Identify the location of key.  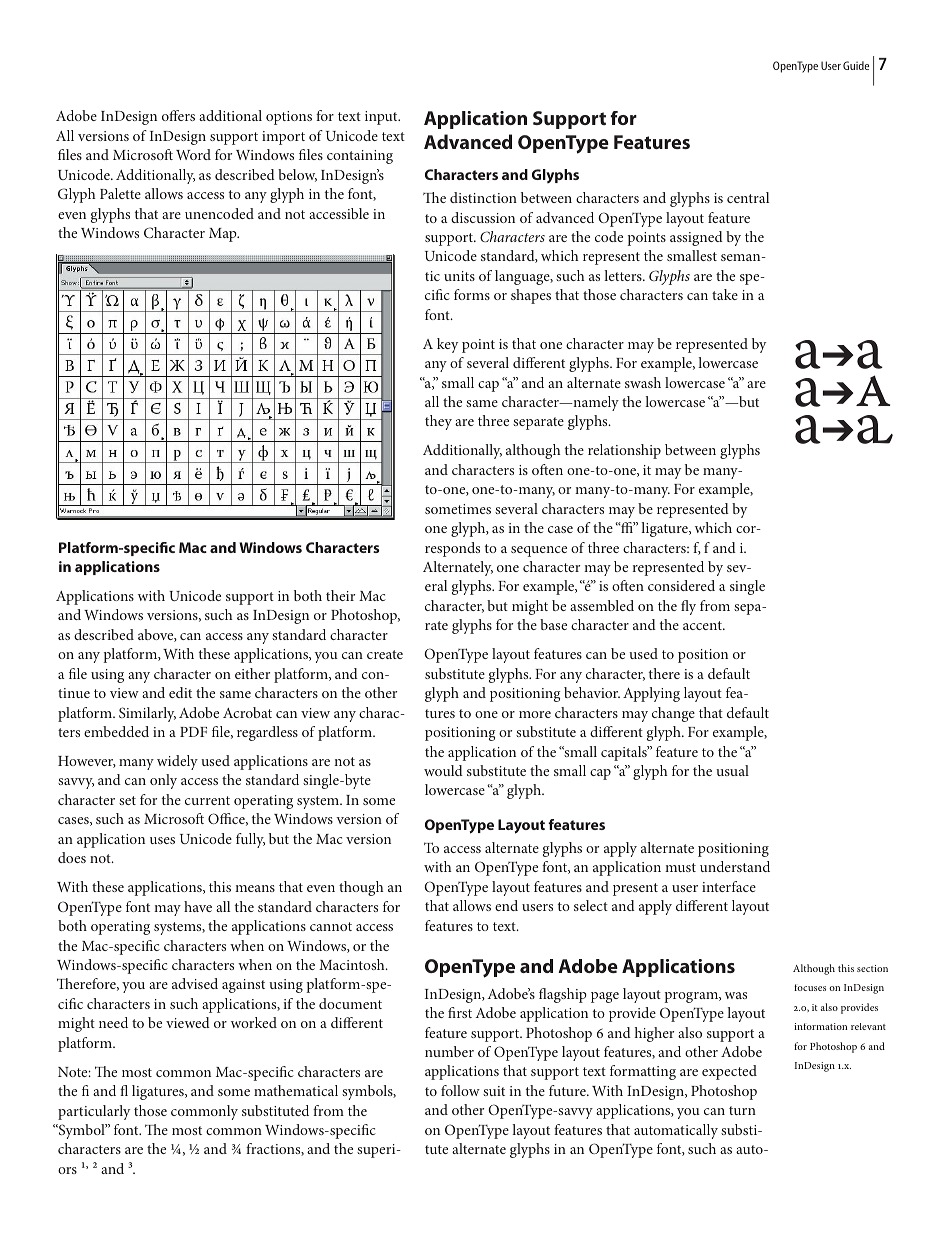
(447, 345).
